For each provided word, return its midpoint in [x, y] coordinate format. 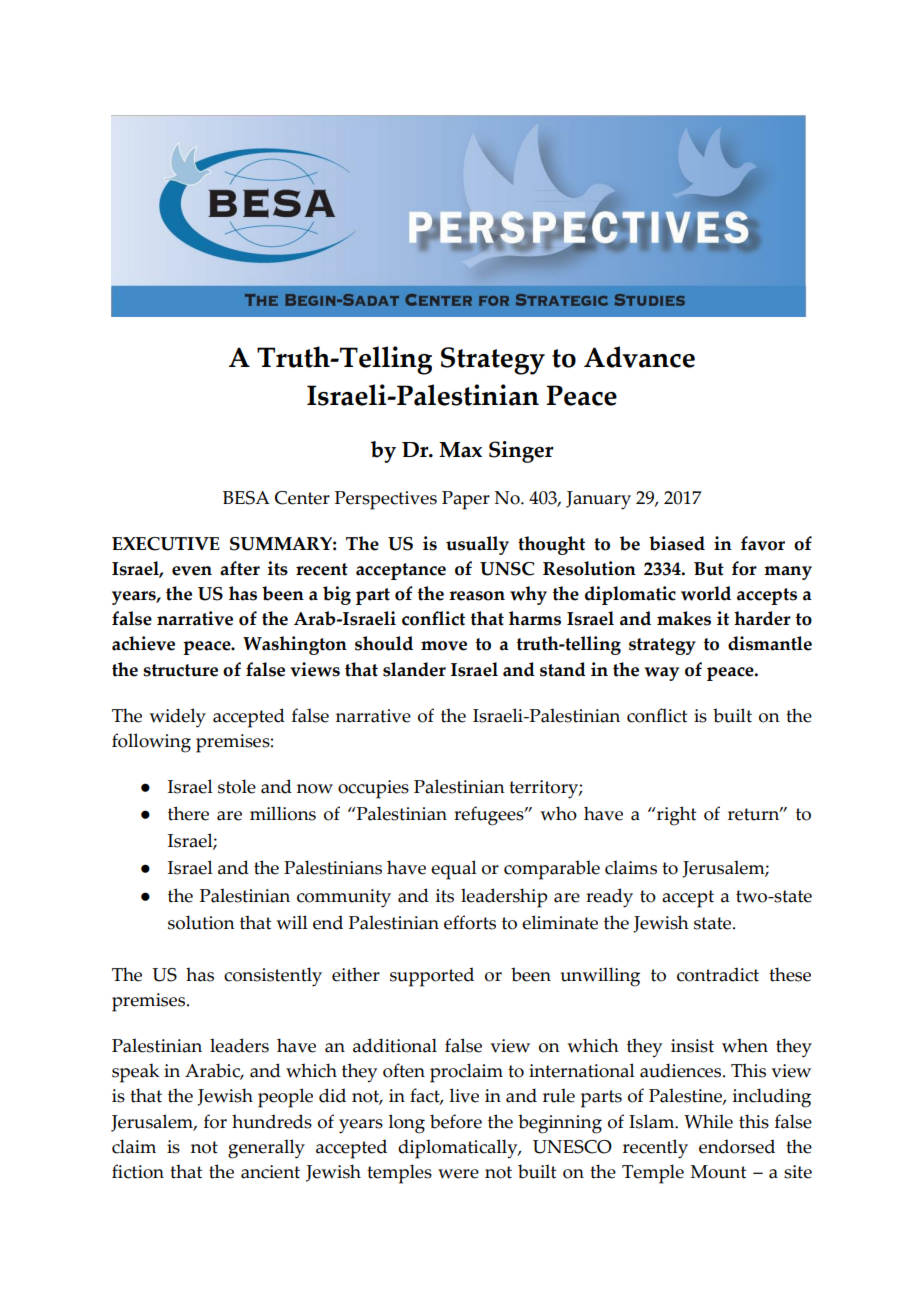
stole [237, 786]
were [458, 1174]
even [192, 571]
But [709, 569]
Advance [639, 357]
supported [432, 977]
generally [266, 1149]
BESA [246, 498]
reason [477, 596]
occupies [373, 789]
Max [460, 450]
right [675, 816]
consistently [273, 977]
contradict [718, 974]
